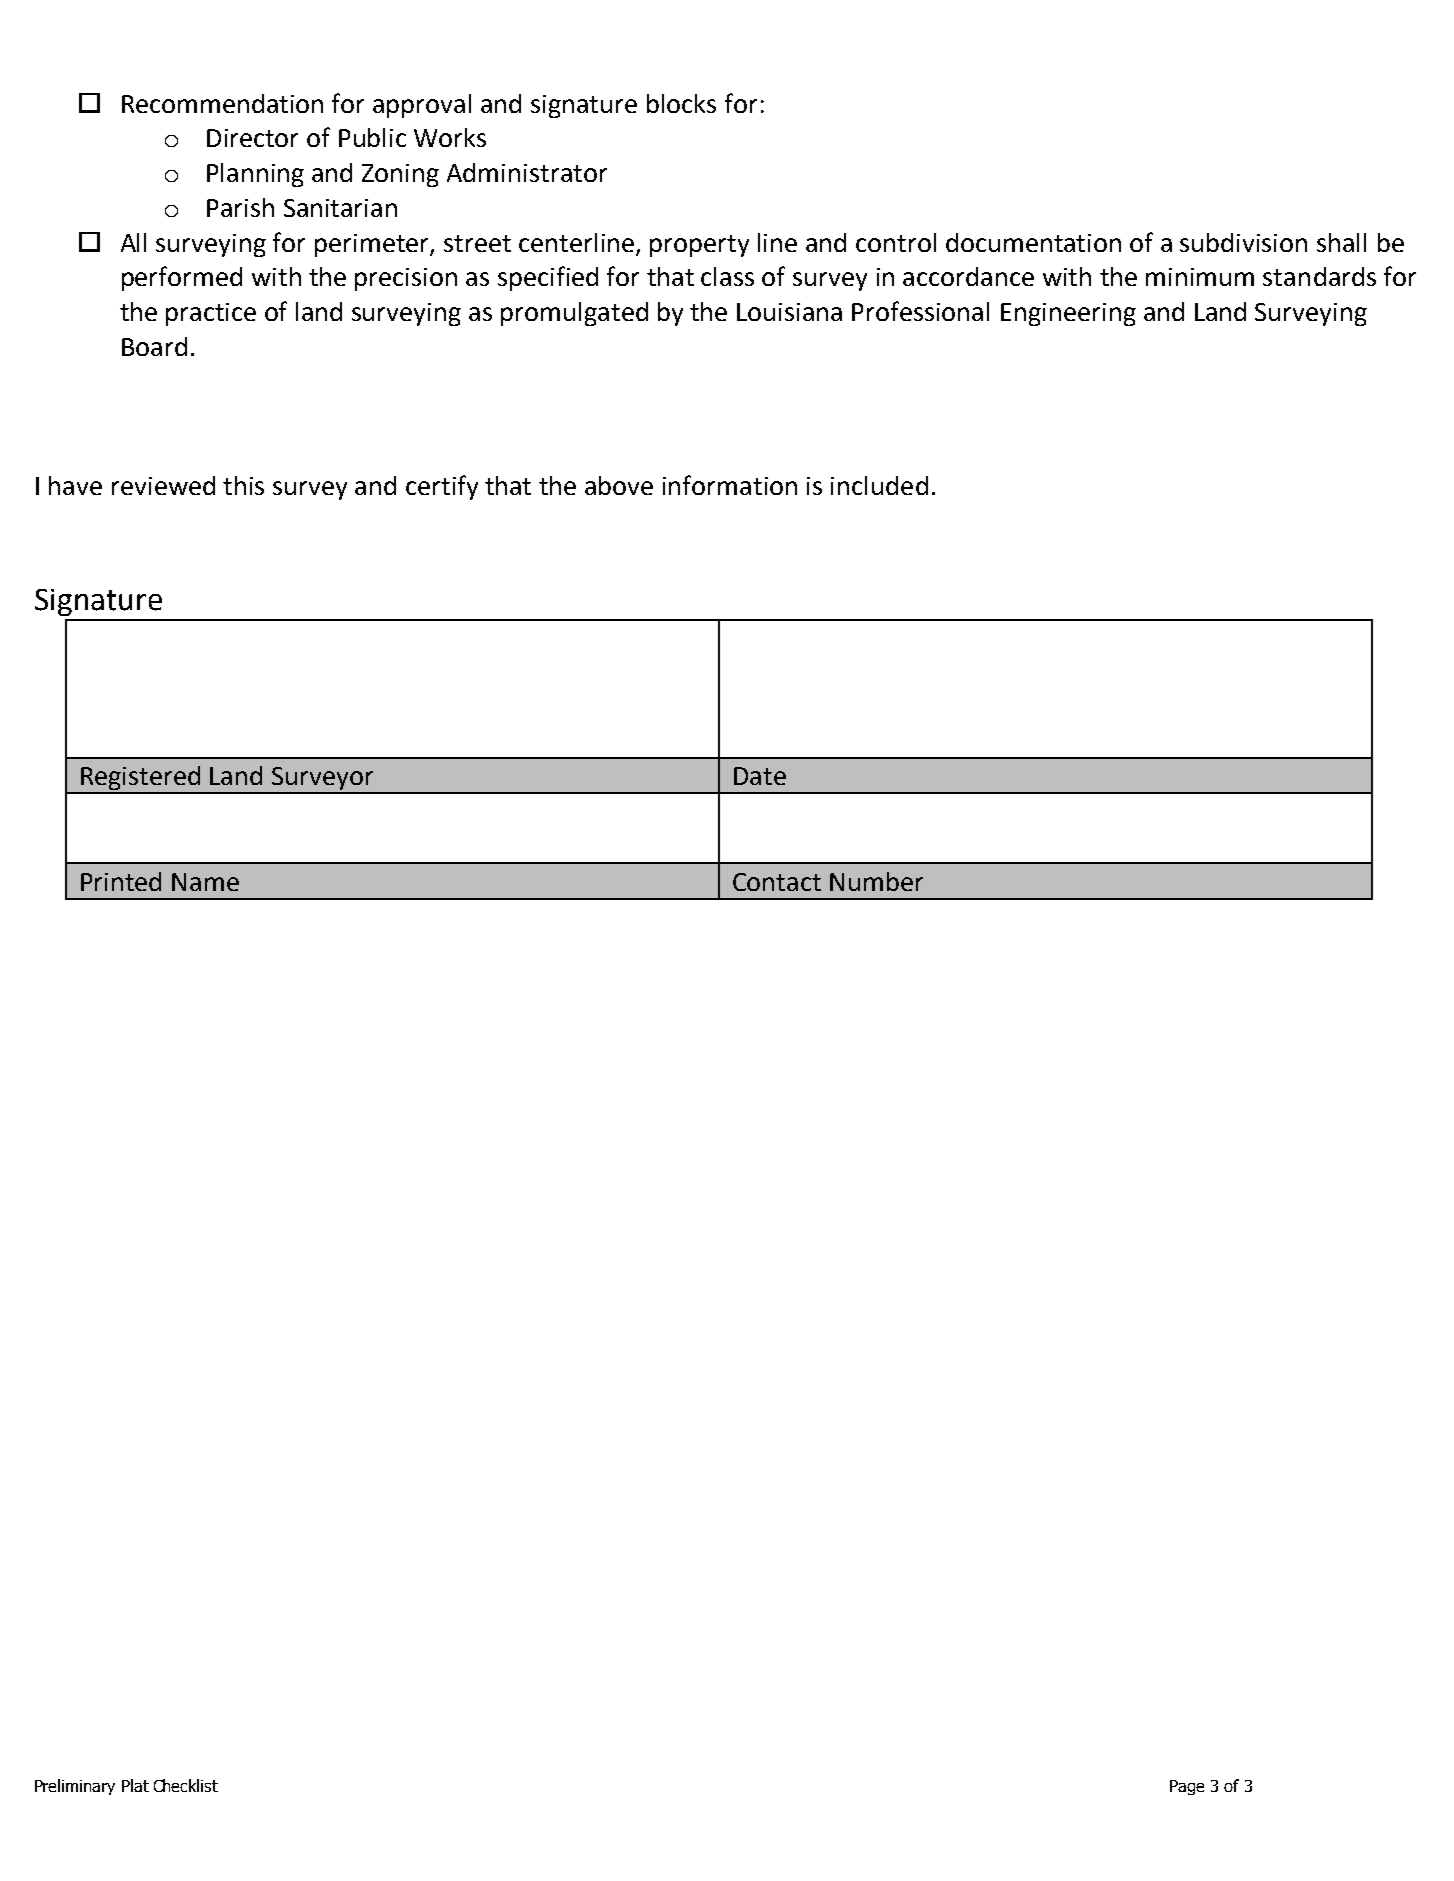  What do you see at coordinates (205, 882) in the screenshot?
I see `Name` at bounding box center [205, 882].
